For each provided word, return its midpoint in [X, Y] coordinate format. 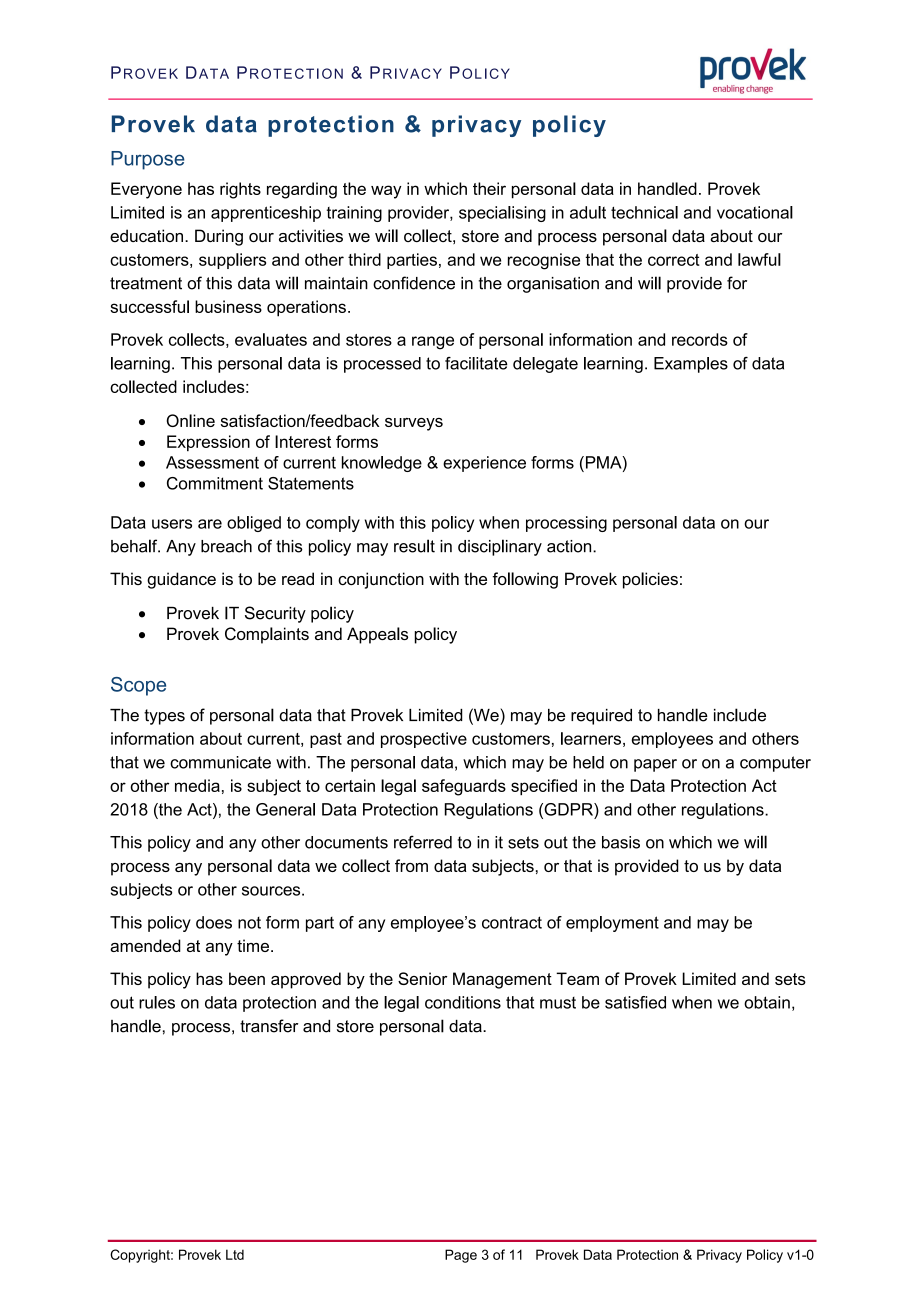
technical [644, 212]
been [247, 978]
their [489, 188]
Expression [208, 443]
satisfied [635, 1002]
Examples [691, 365]
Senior [422, 978]
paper [655, 765]
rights [240, 190]
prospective [424, 740]
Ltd [235, 1254]
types [164, 717]
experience [484, 464]
